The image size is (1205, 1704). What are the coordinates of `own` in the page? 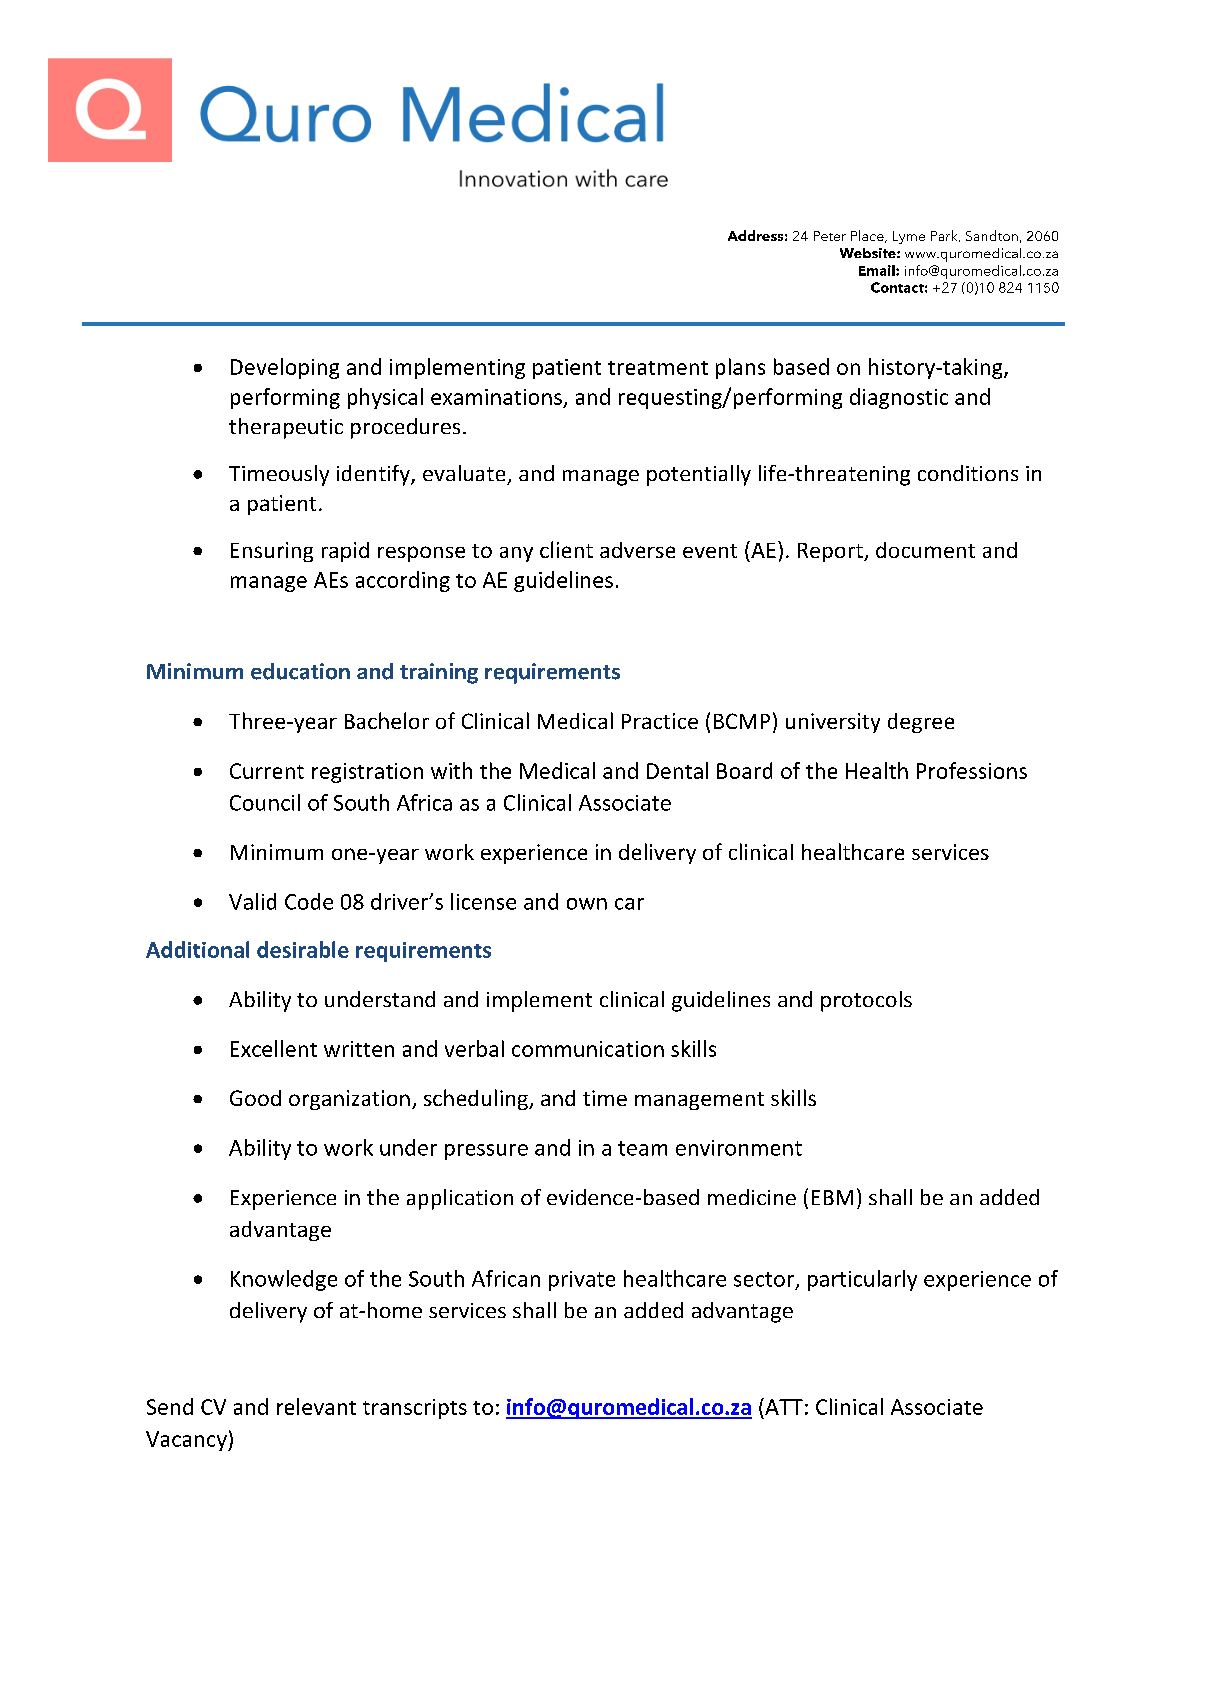 It's located at (587, 904).
